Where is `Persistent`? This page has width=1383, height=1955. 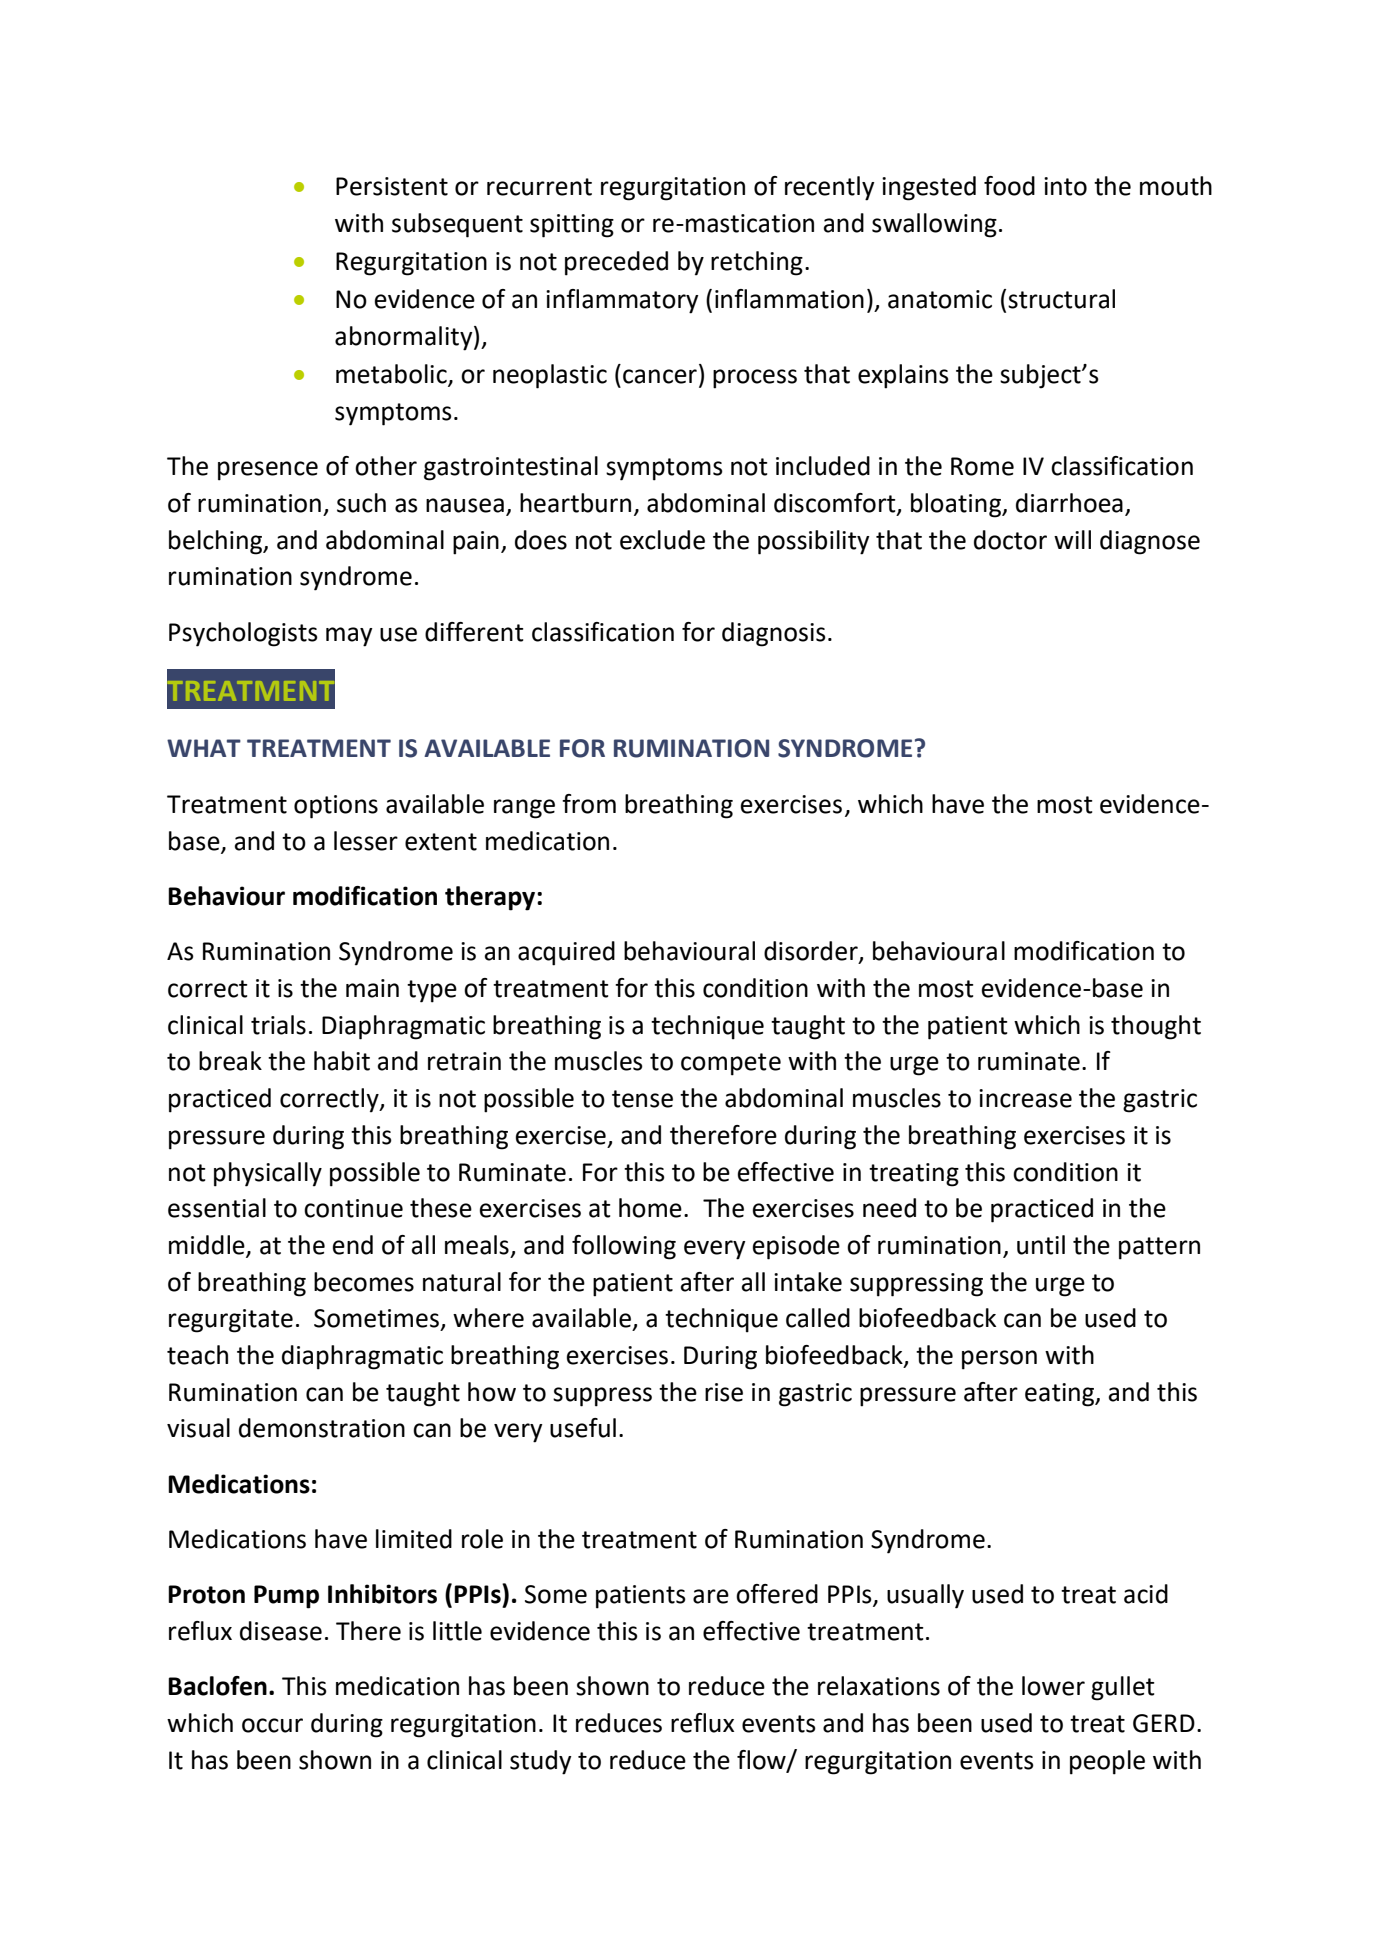 Persistent is located at coordinates (392, 186).
